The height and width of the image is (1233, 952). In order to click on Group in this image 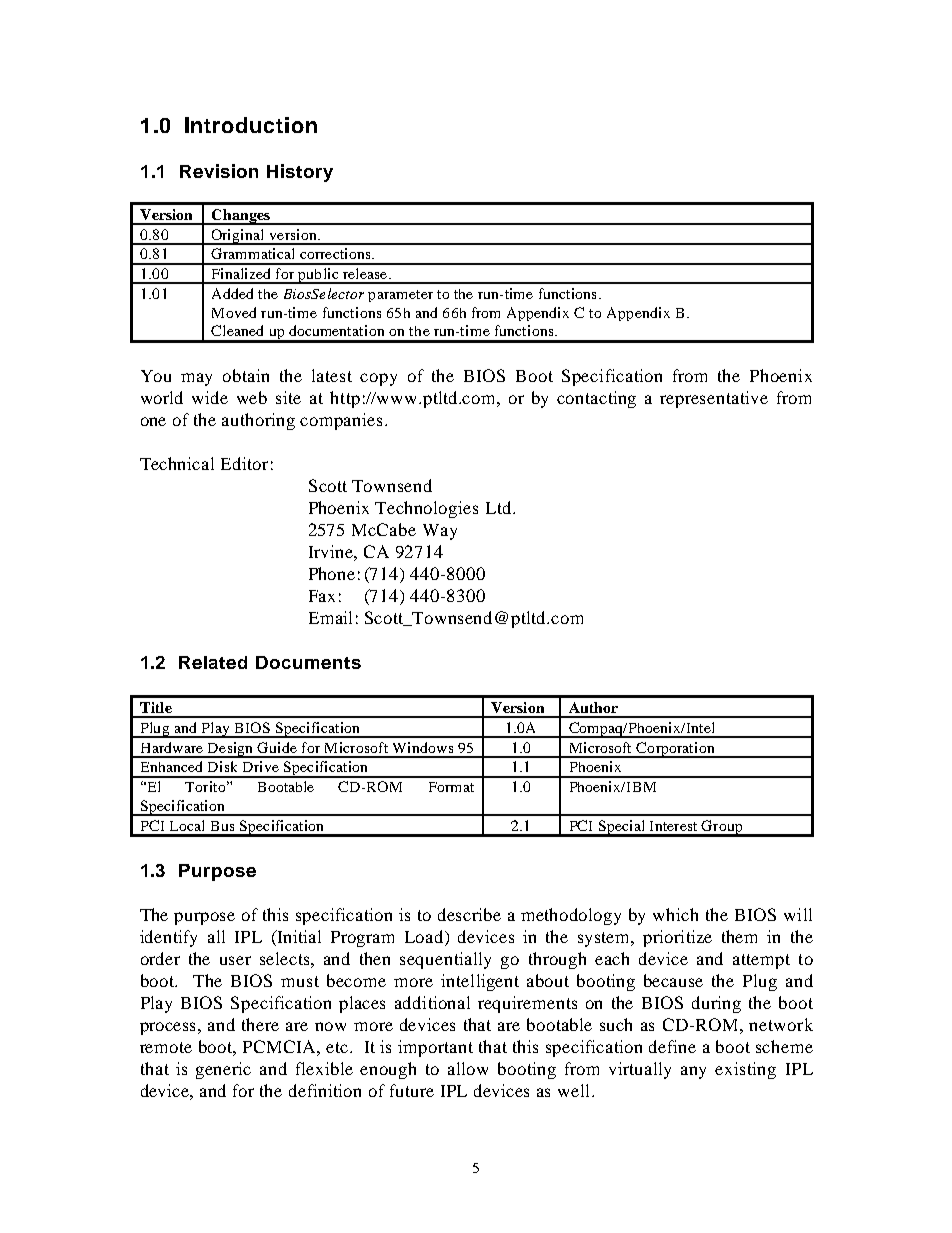, I will do `click(722, 828)`.
